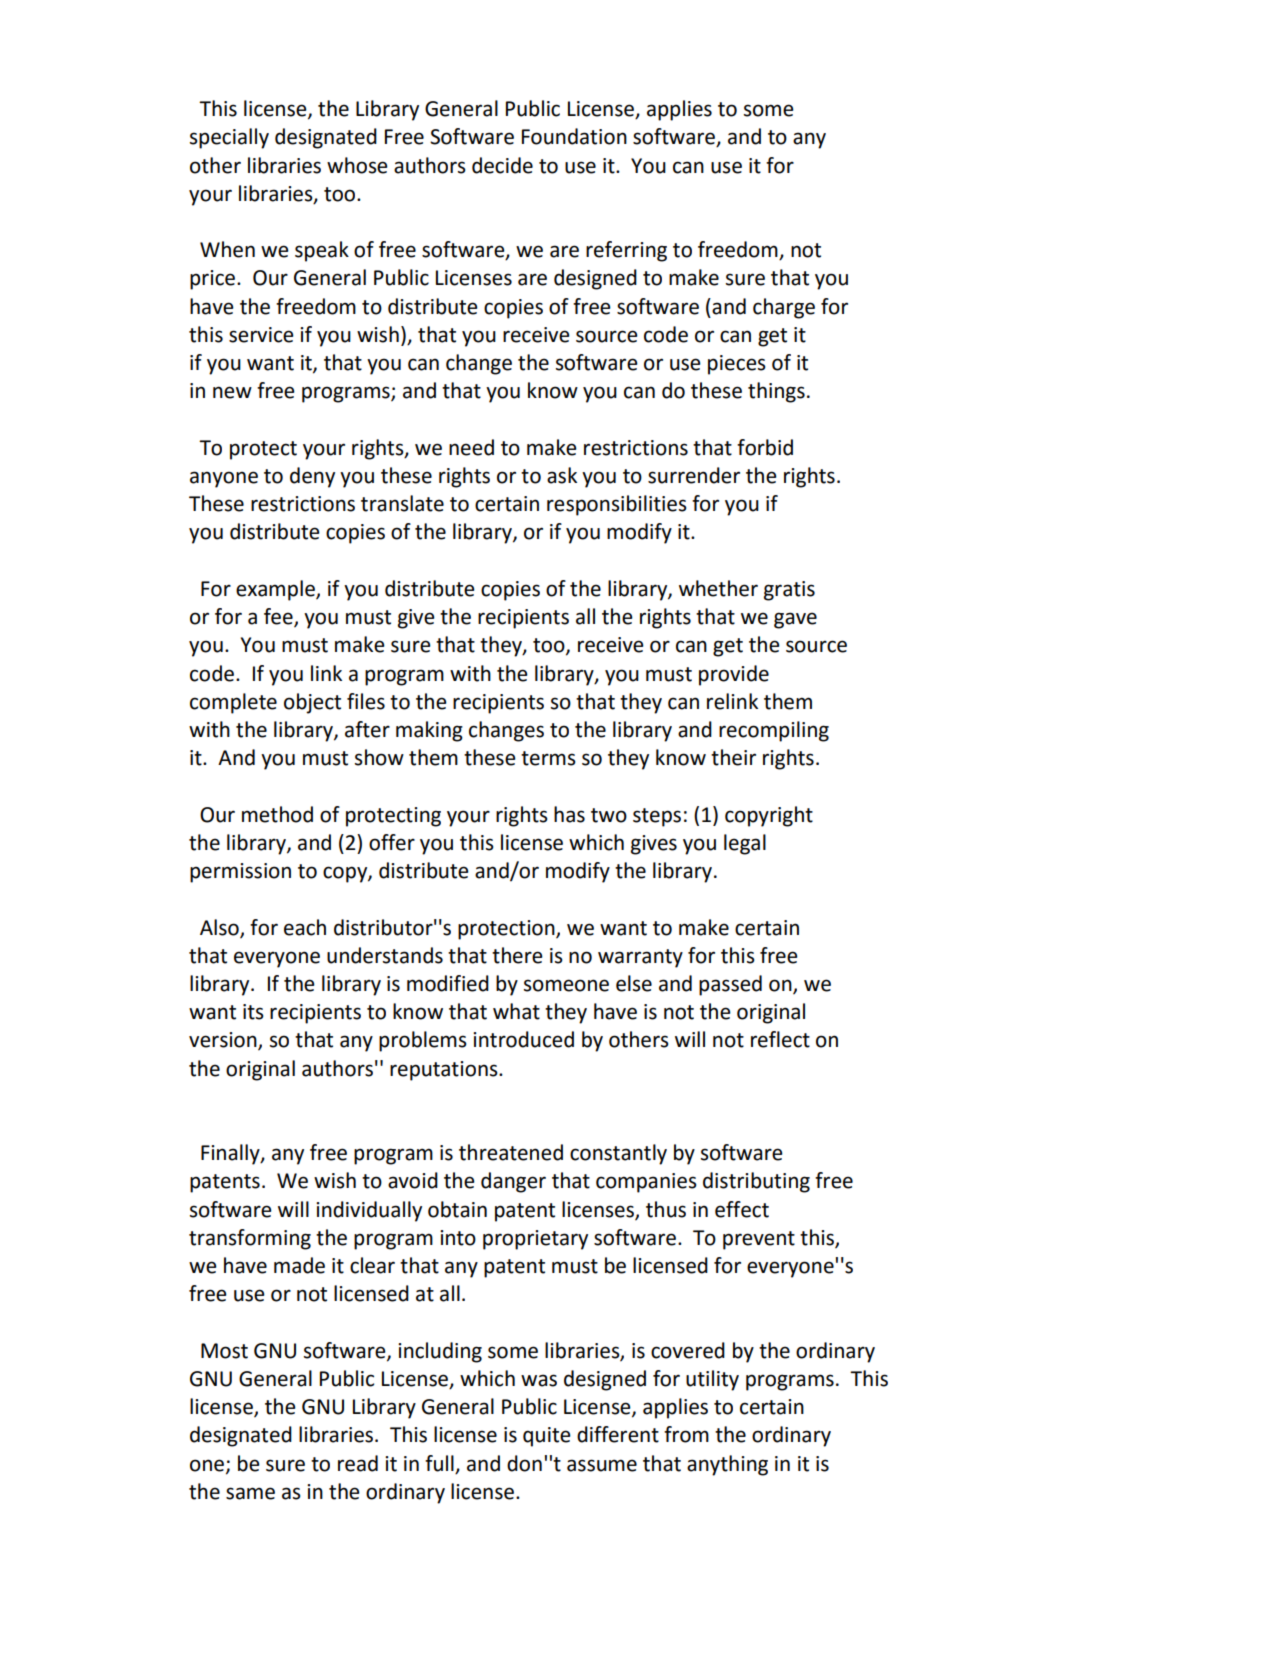 The height and width of the page is (1664, 1286). What do you see at coordinates (727, 1465) in the page?
I see `anything` at bounding box center [727, 1465].
